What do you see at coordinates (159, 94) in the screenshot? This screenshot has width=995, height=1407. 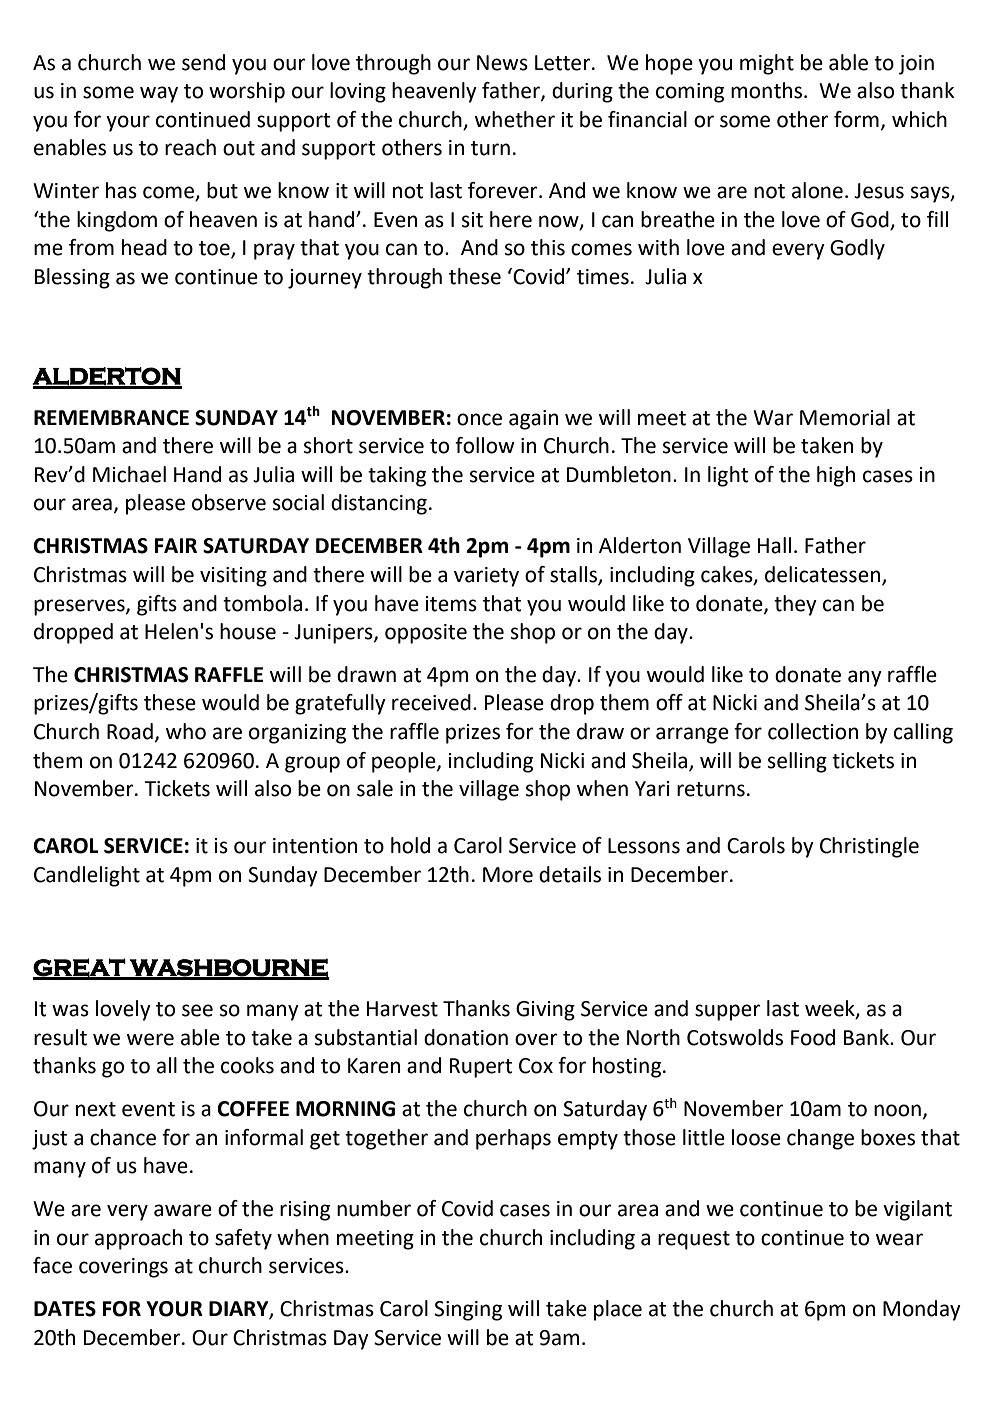 I see `way` at bounding box center [159, 94].
